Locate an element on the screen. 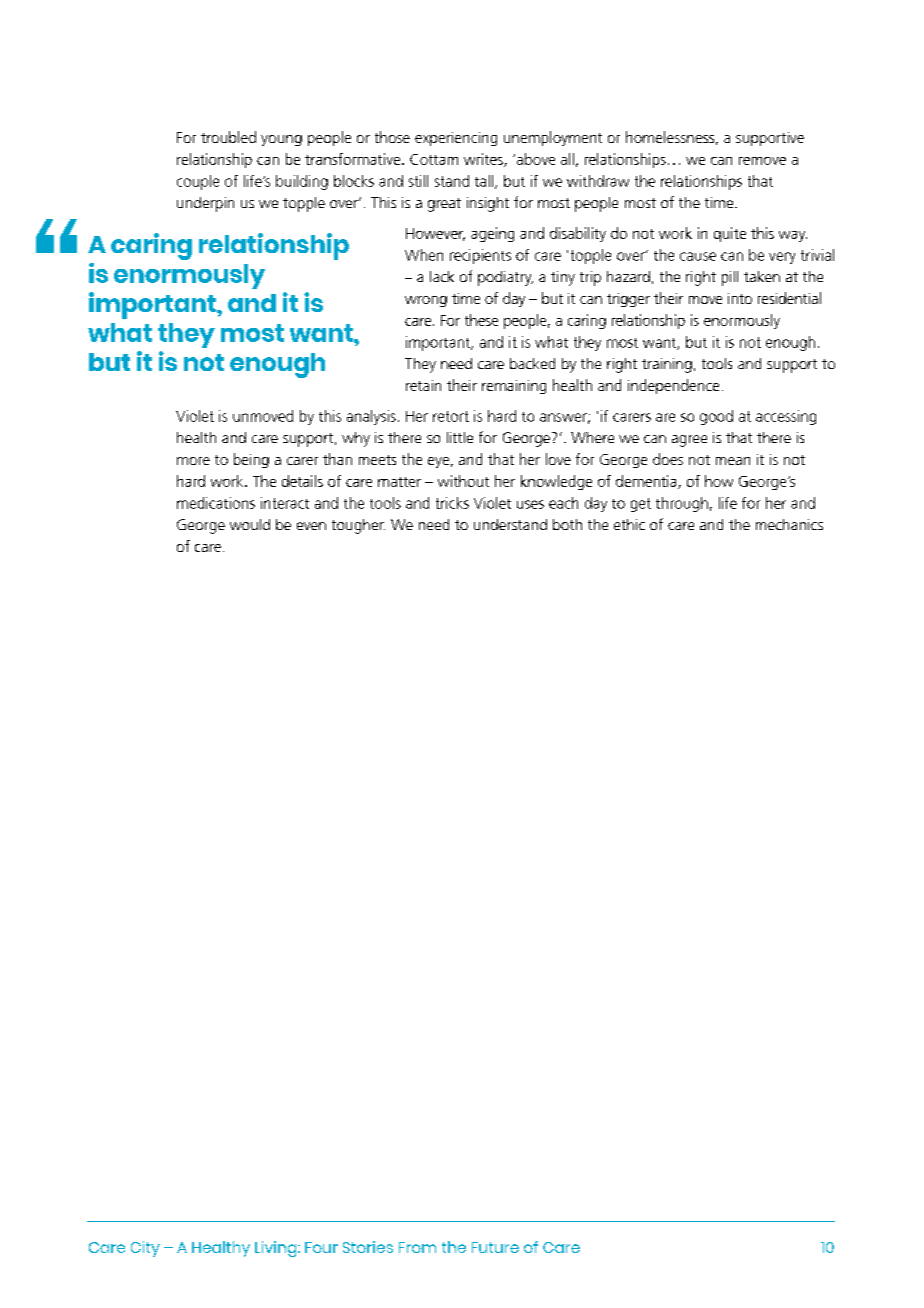 This screenshot has height=1308, width=924. mechanics is located at coordinates (789, 524).
